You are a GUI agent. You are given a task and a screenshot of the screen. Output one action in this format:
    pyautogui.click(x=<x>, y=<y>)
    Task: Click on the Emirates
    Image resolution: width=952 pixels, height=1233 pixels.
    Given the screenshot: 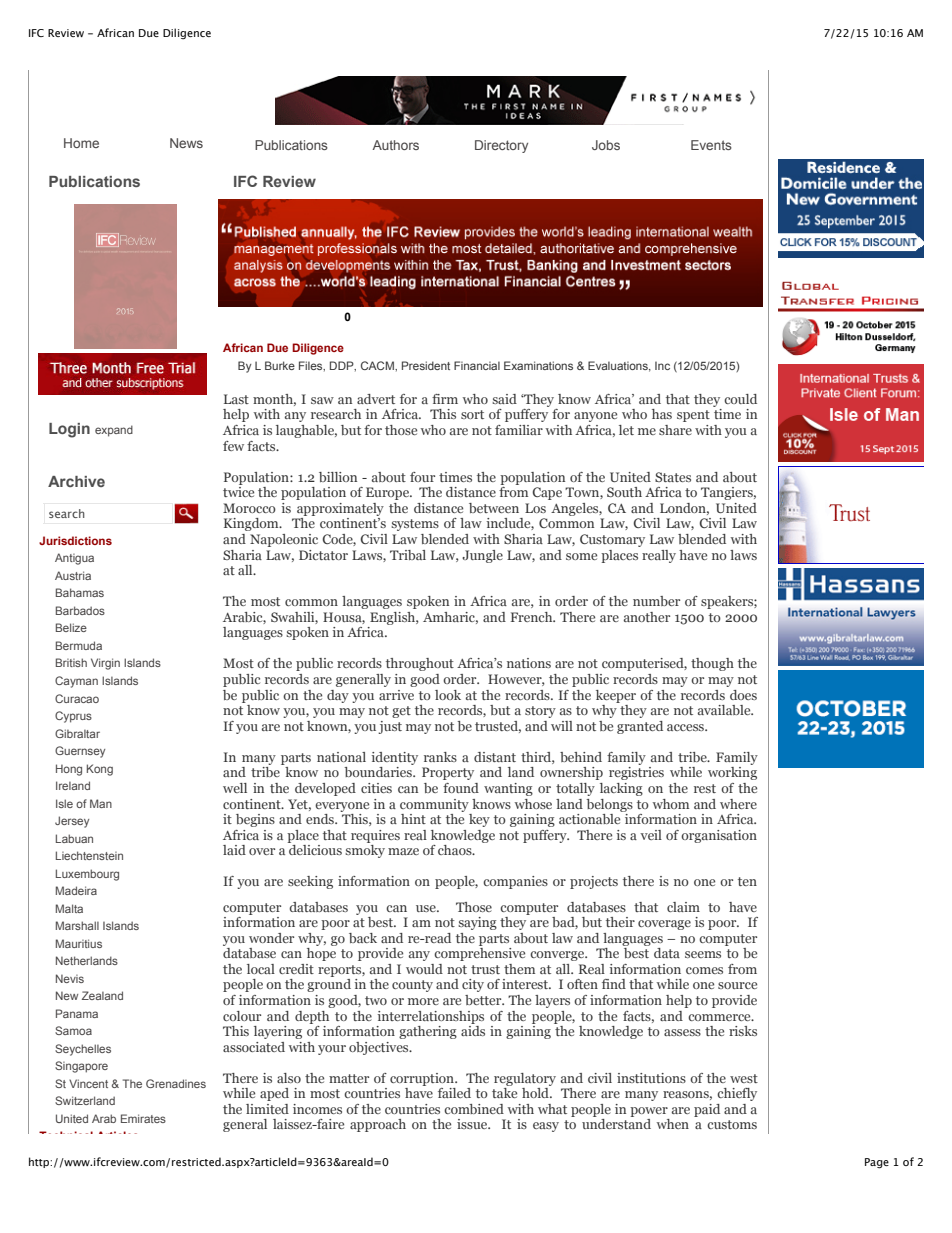 What is the action you would take?
    pyautogui.click(x=143, y=1118)
